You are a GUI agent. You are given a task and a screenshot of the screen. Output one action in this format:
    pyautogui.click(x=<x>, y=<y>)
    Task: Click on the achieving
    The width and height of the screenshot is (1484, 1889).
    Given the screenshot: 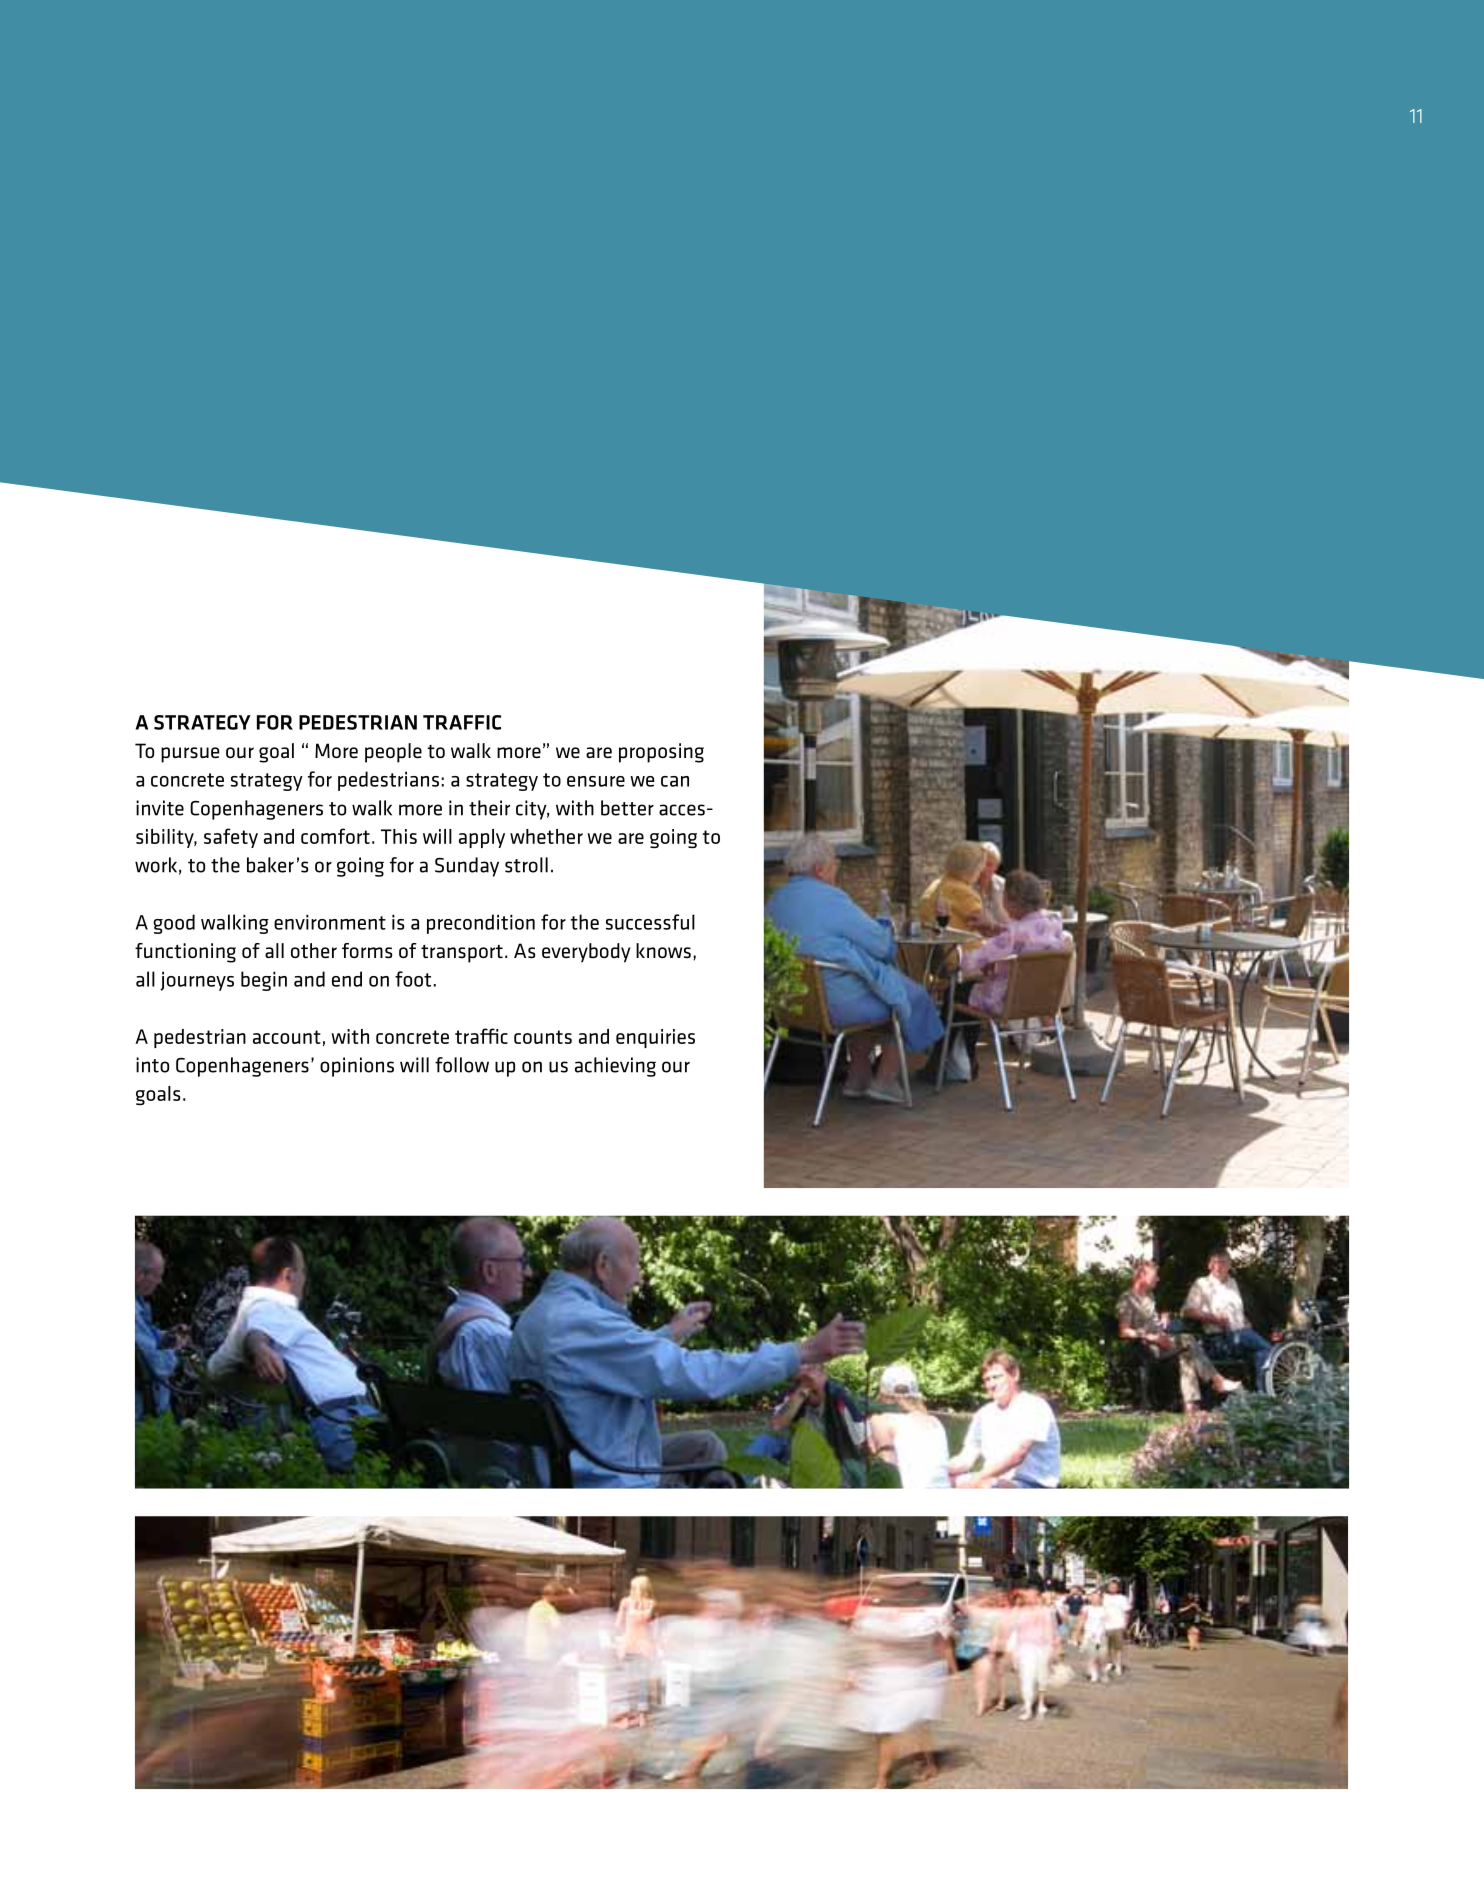 What is the action you would take?
    pyautogui.click(x=615, y=1067)
